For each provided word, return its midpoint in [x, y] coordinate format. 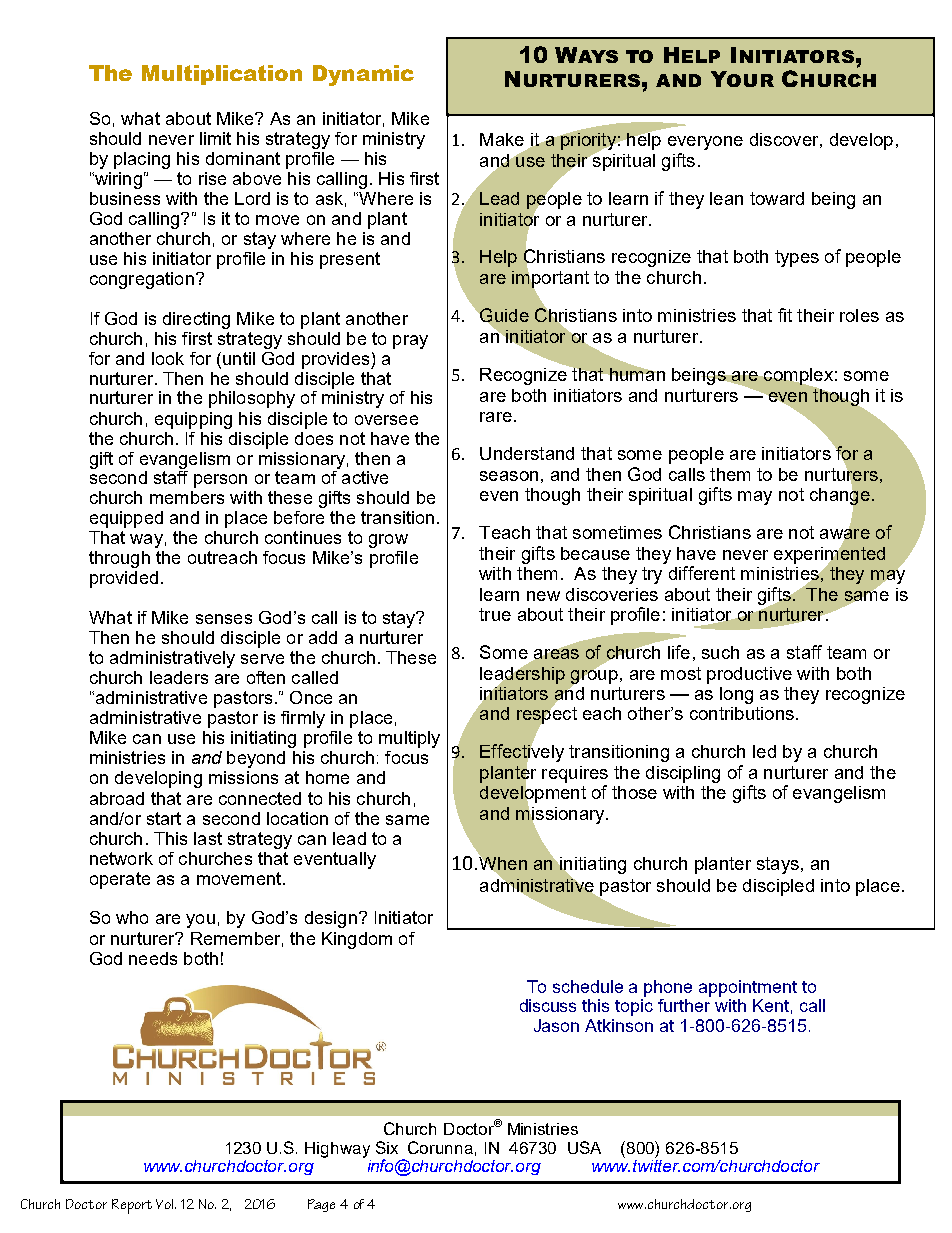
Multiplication [222, 75]
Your [742, 79]
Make [502, 139]
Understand [527, 453]
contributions [742, 713]
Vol [166, 1204]
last [208, 838]
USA [584, 1147]
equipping [193, 420]
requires [575, 774]
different [702, 573]
